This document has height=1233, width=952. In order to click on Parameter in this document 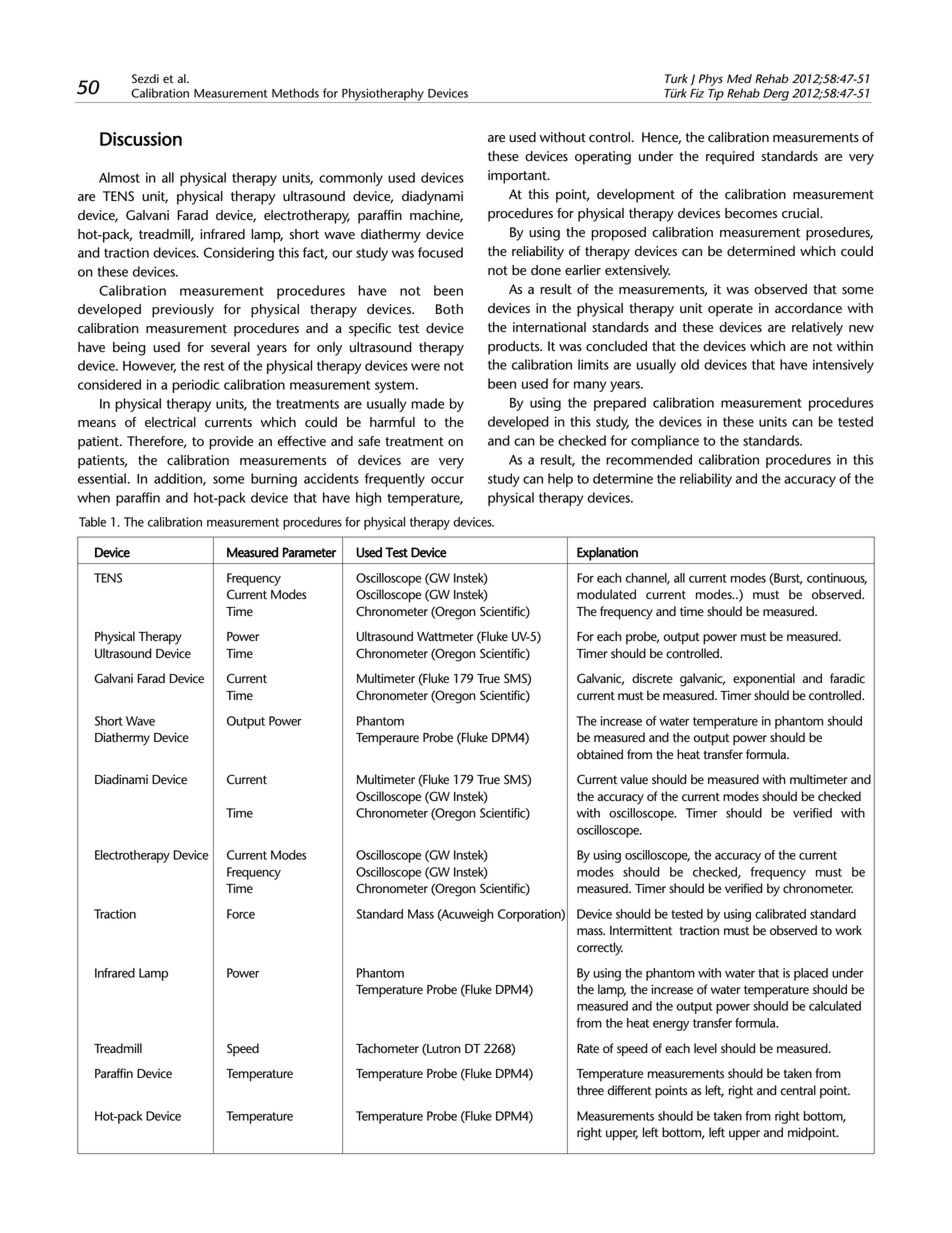, I will do `click(309, 552)`.
